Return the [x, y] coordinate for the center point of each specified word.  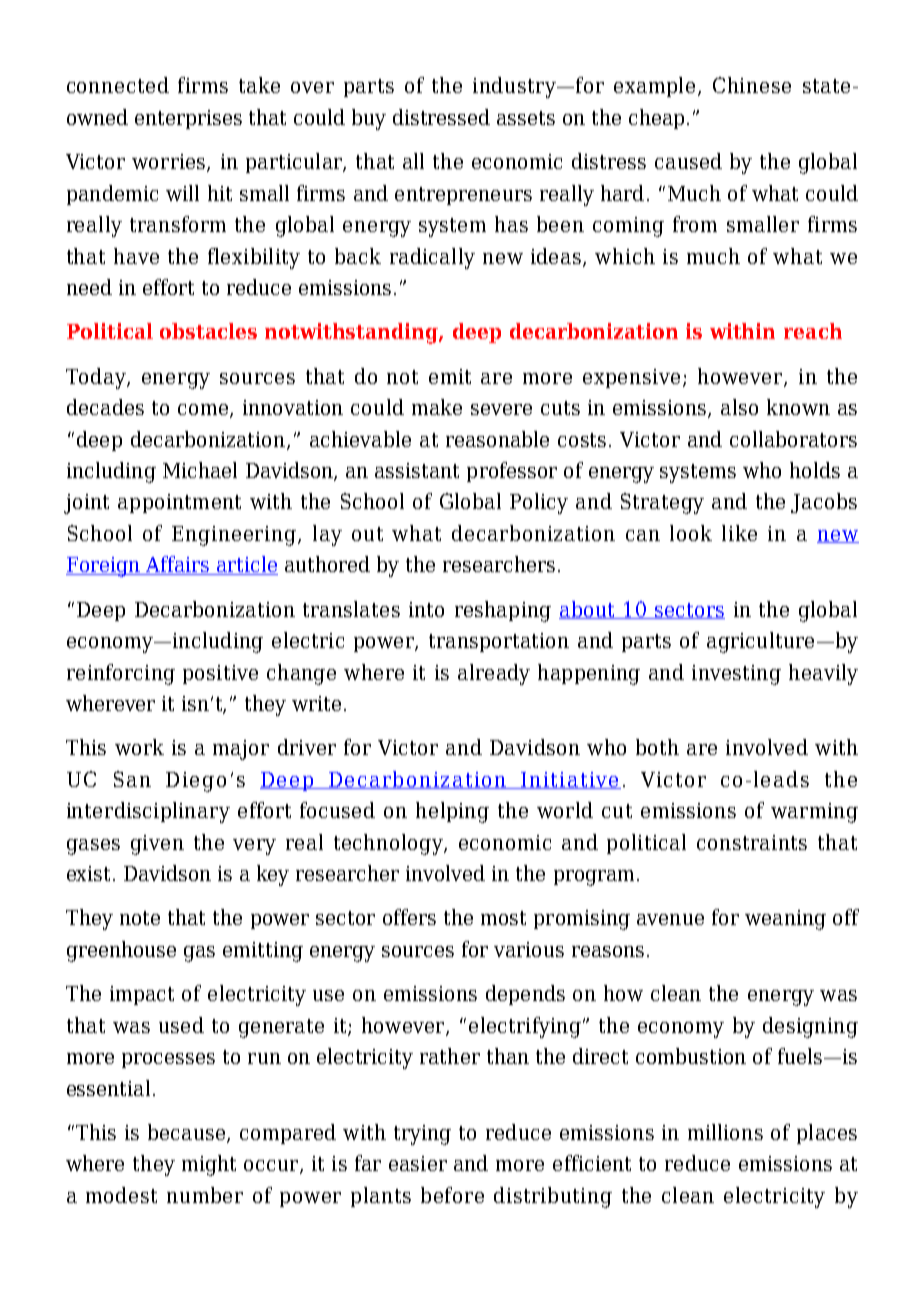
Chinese [752, 85]
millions [725, 1132]
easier [418, 1163]
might [209, 1165]
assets [526, 118]
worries [170, 163]
